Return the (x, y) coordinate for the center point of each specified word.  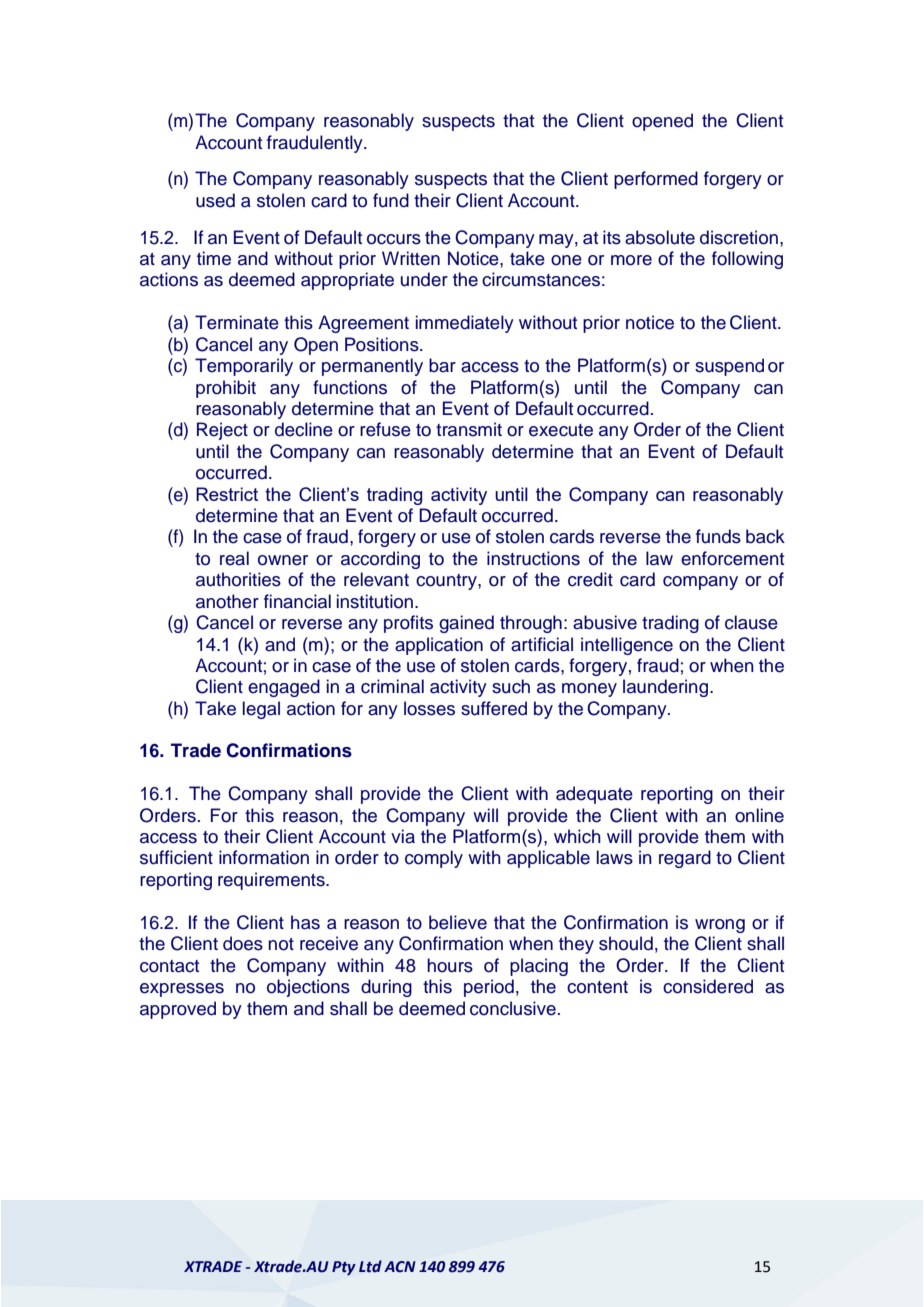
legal (261, 710)
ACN (400, 1267)
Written (411, 258)
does (243, 943)
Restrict (227, 494)
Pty (344, 1268)
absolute (660, 237)
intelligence (627, 646)
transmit (469, 429)
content (597, 987)
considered (708, 986)
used (215, 200)
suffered (494, 708)
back (765, 536)
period (489, 988)
